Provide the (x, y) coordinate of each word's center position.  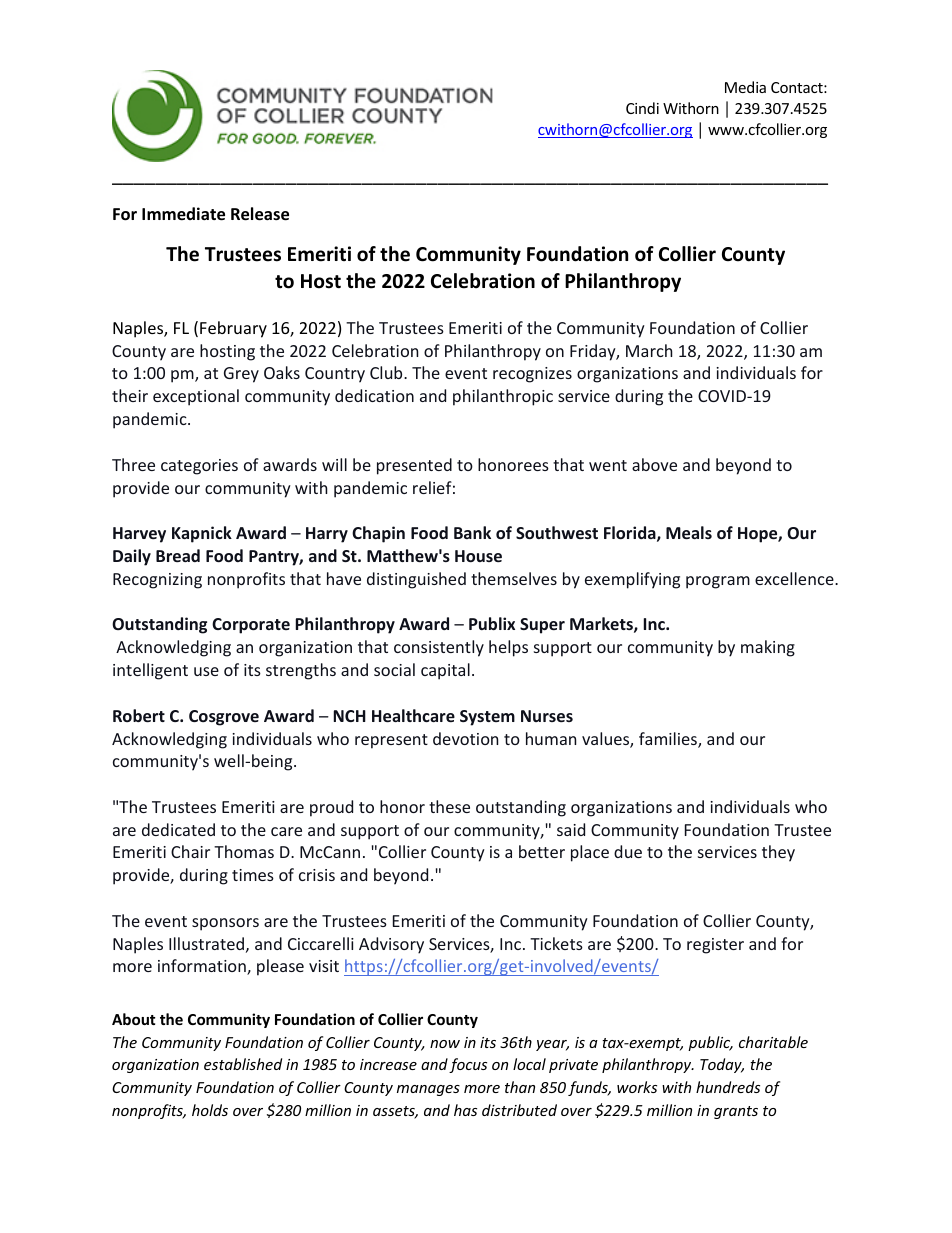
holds (210, 1110)
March (649, 350)
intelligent (150, 671)
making (768, 648)
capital (445, 671)
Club (387, 372)
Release (260, 214)
